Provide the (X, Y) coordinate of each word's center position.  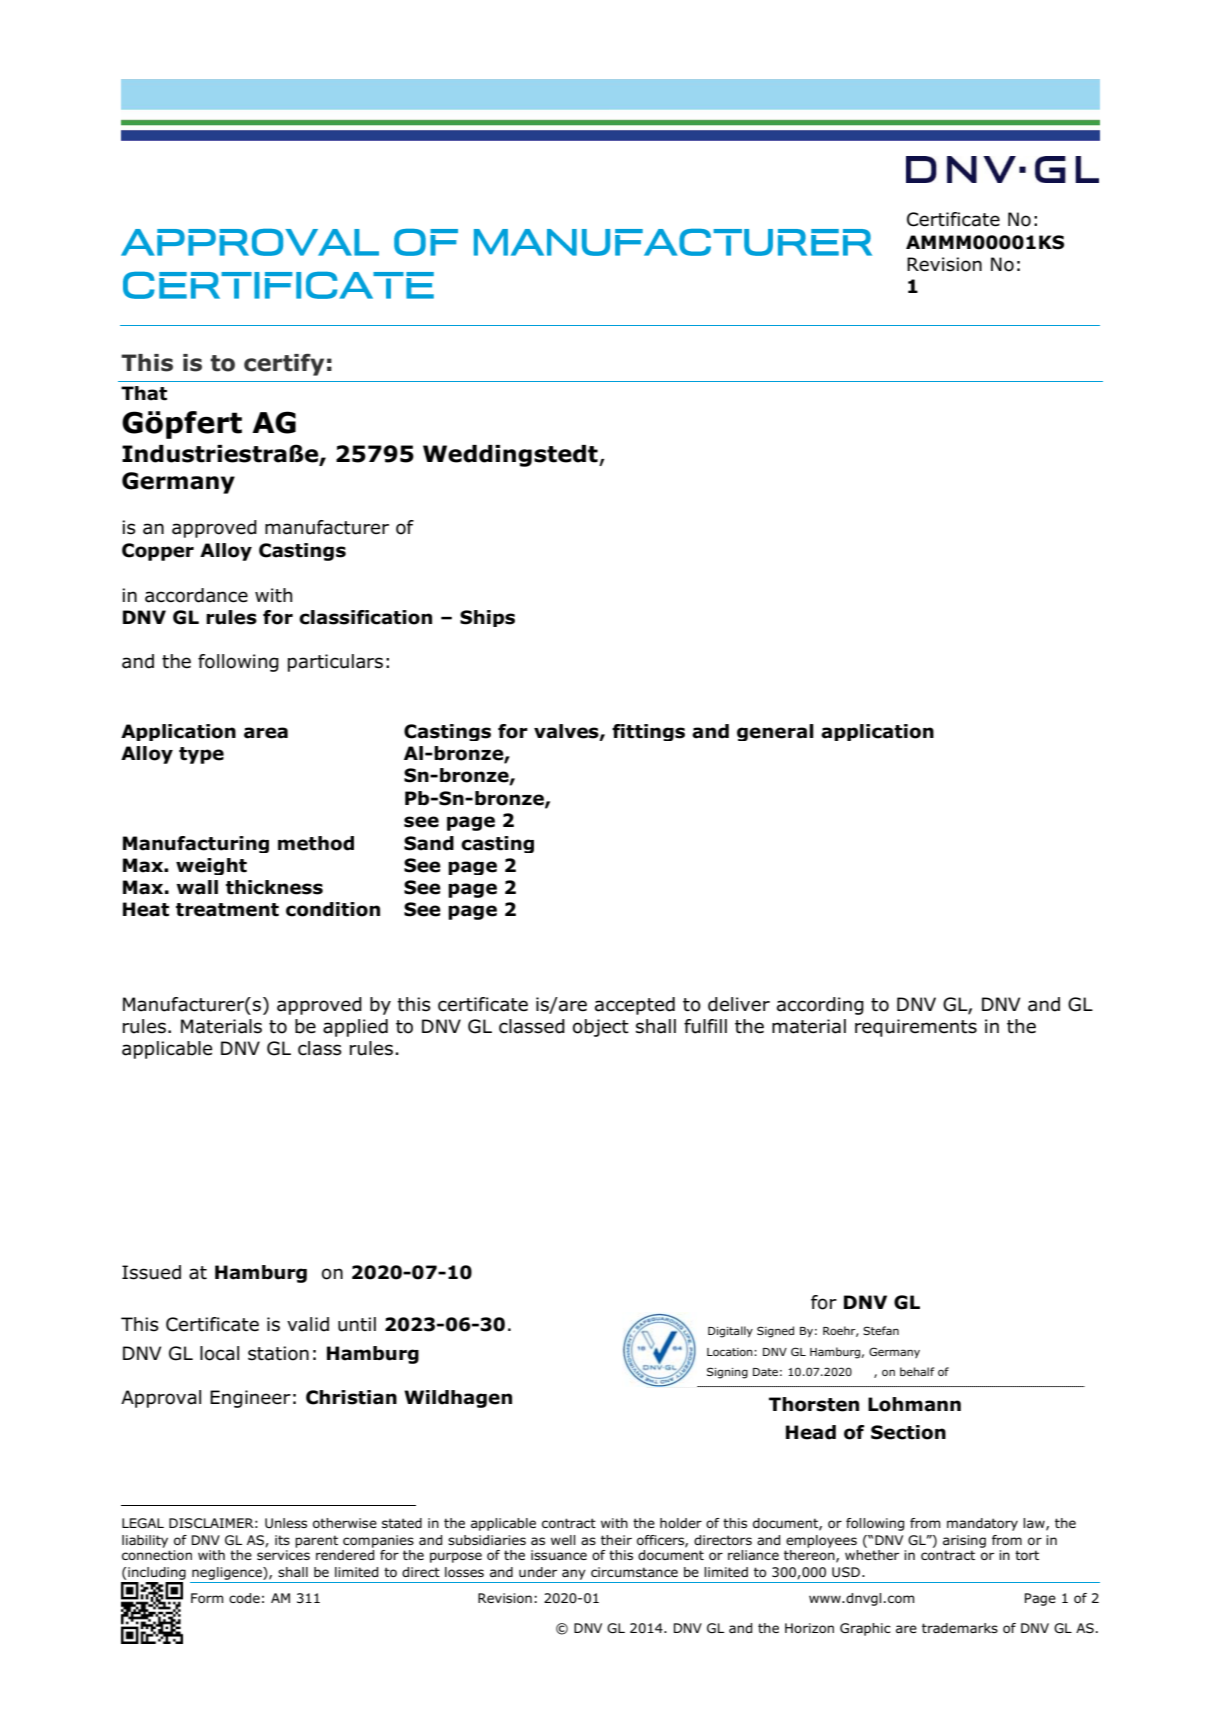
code (244, 1598)
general (775, 732)
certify (284, 364)
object (601, 1028)
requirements (916, 1028)
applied (355, 1028)
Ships (487, 618)
